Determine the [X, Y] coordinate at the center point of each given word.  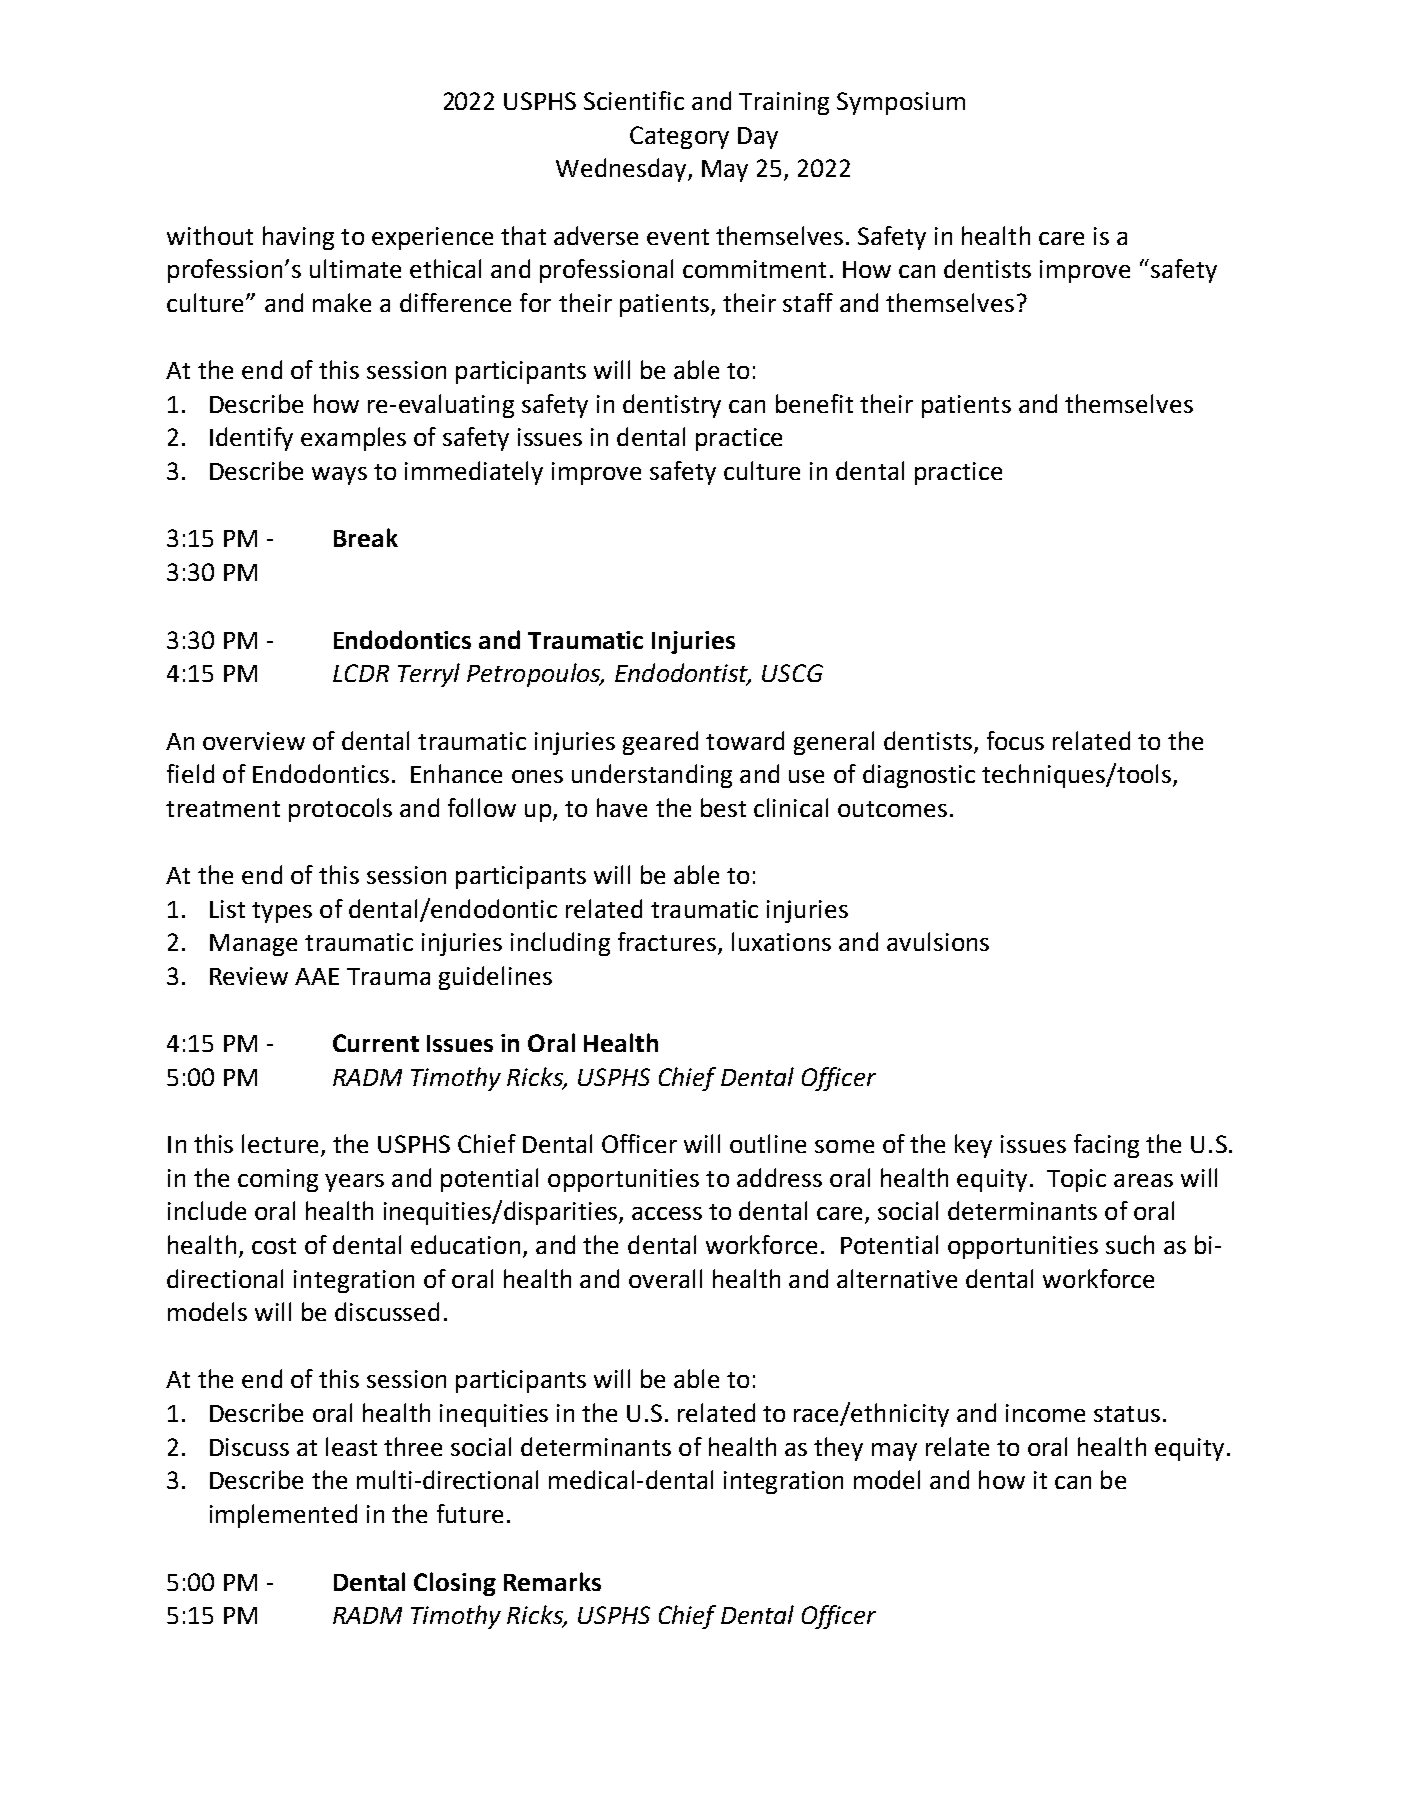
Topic [1076, 1180]
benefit [814, 403]
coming [278, 1180]
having [298, 238]
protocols [340, 810]
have [622, 807]
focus [1015, 740]
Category [679, 137]
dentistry [672, 406]
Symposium [901, 103]
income [1045, 1413]
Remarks [552, 1581]
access [667, 1213]
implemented [283, 1516]
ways [339, 476]
